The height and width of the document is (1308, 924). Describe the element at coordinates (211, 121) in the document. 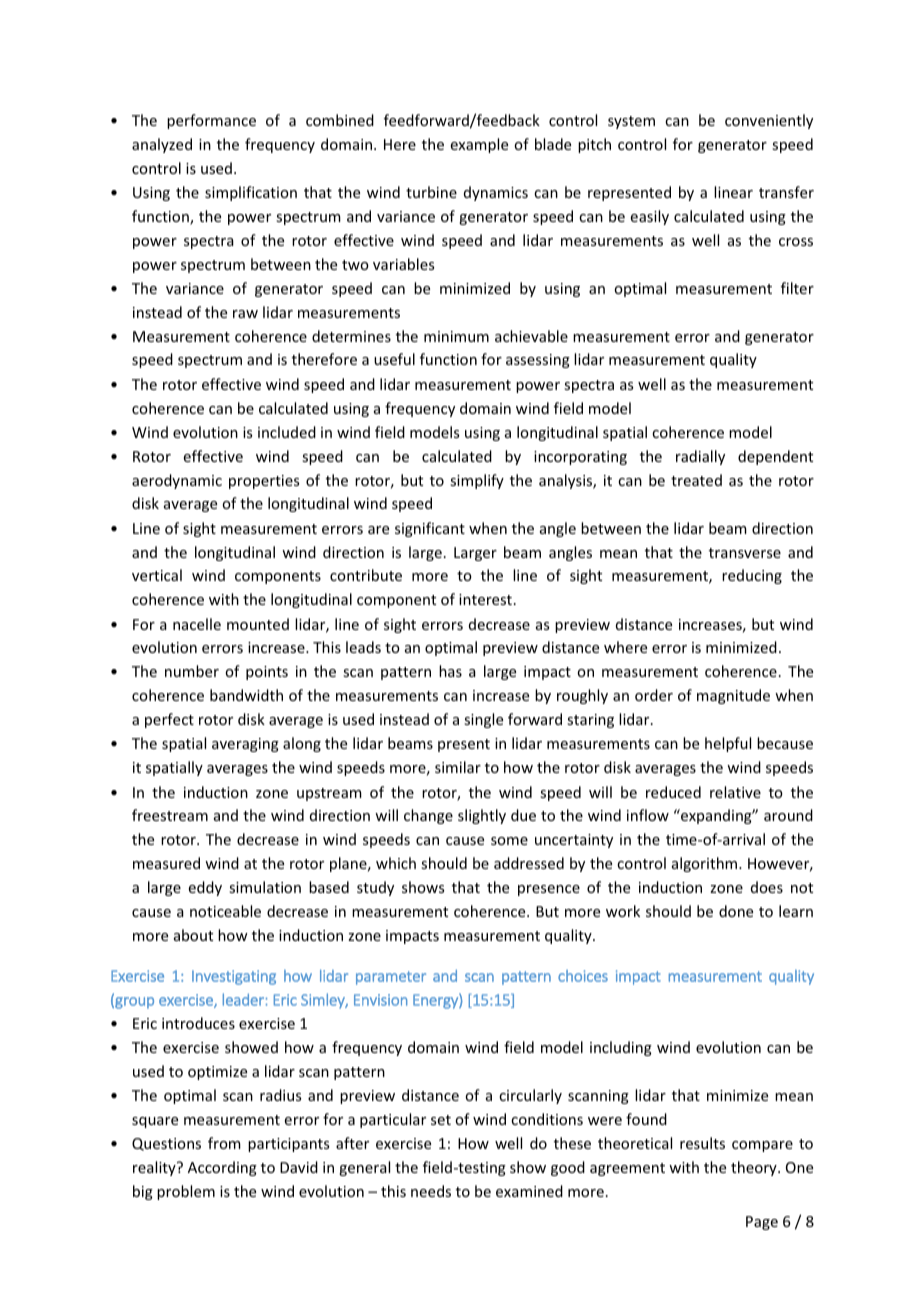

I see `performance` at that location.
